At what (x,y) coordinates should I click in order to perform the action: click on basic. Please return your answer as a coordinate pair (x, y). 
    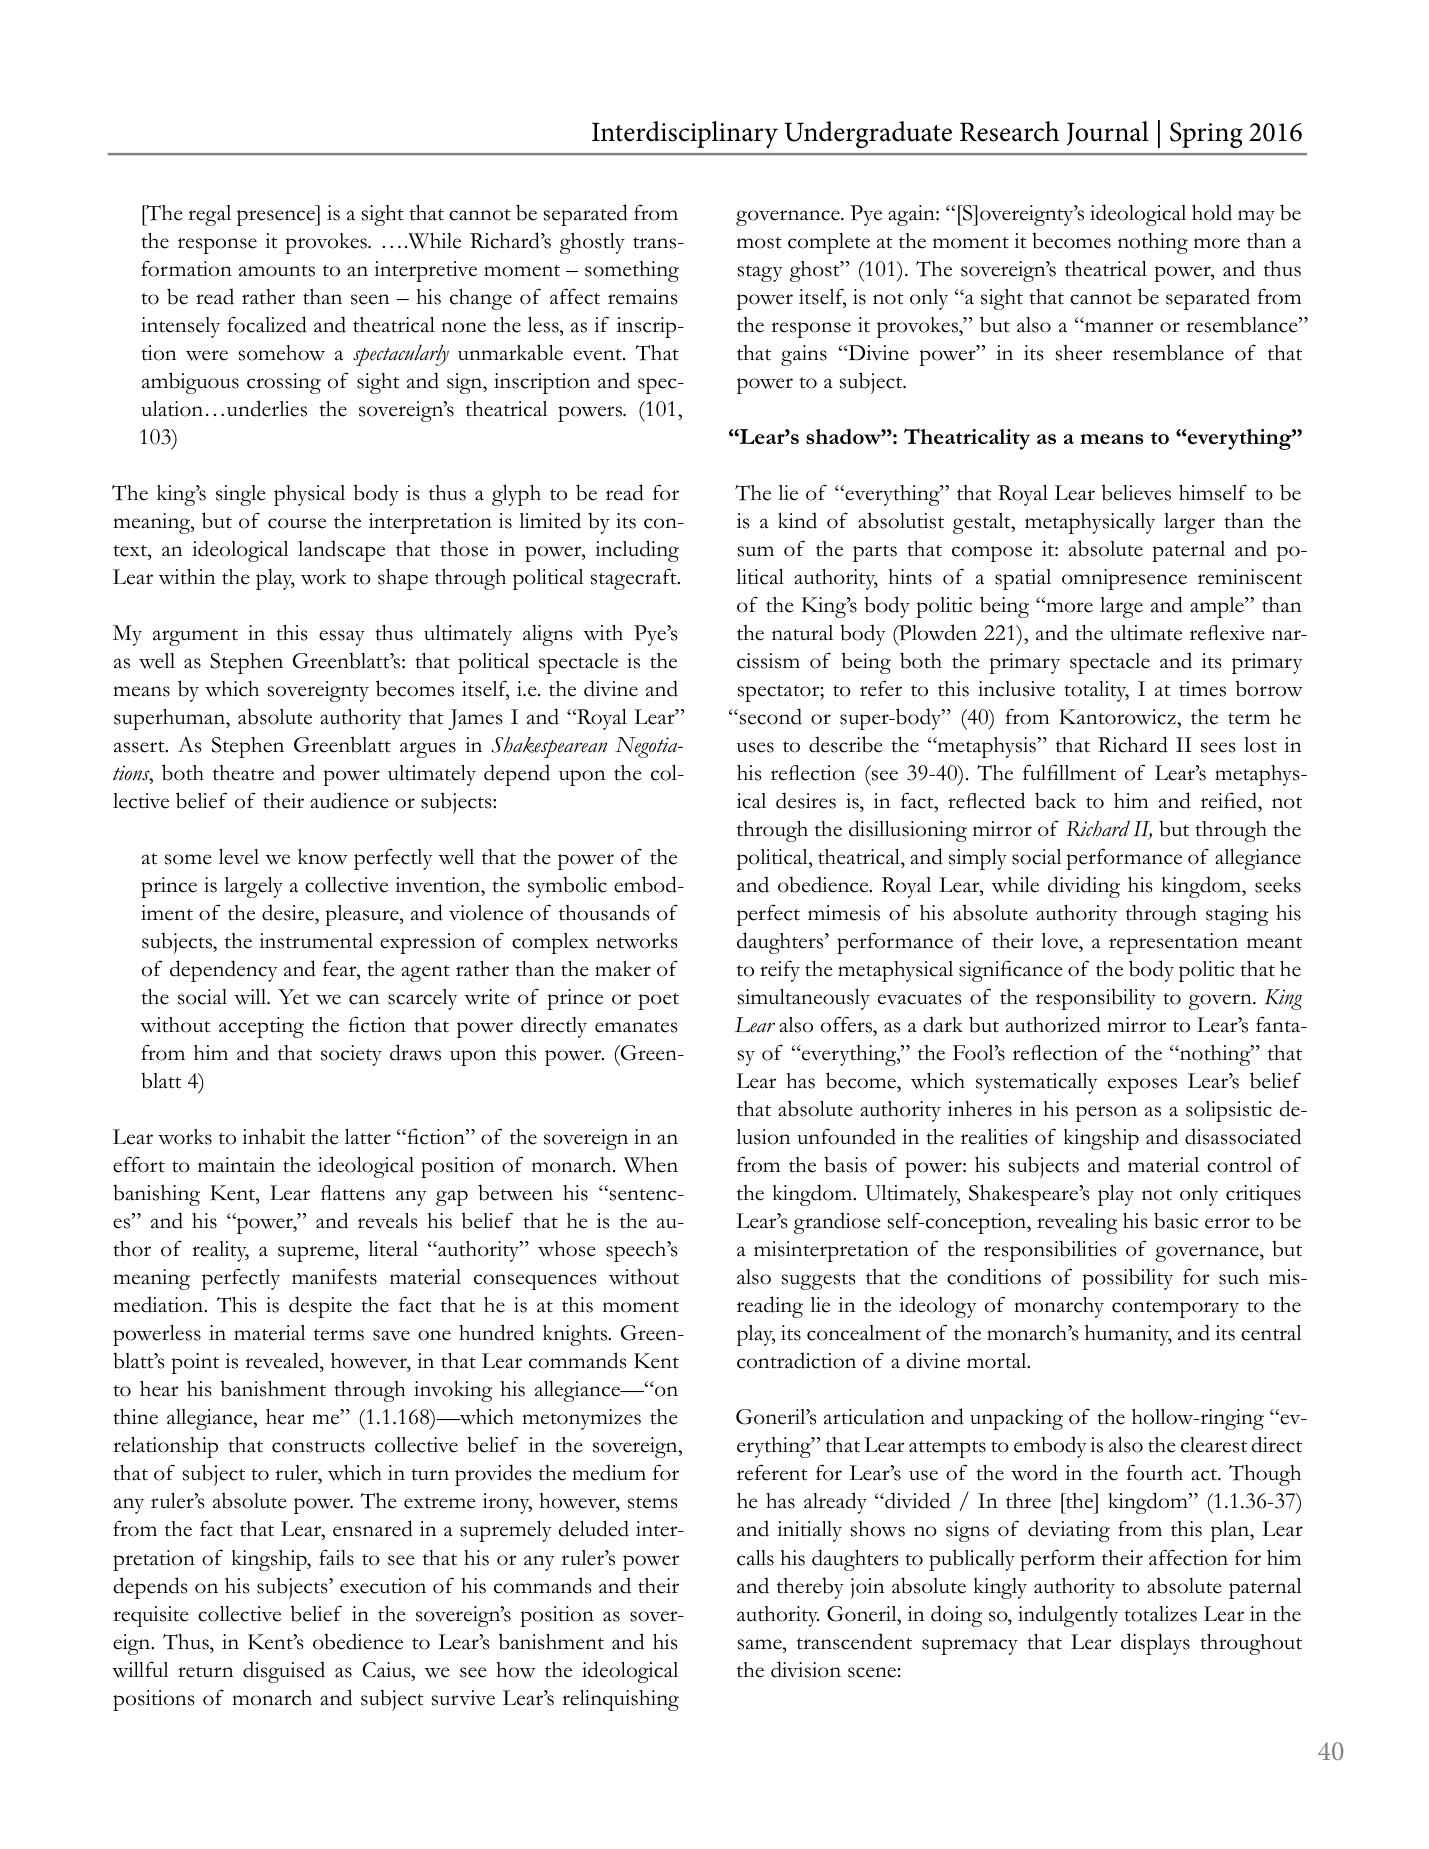
    Looking at the image, I should click on (1176, 1220).
